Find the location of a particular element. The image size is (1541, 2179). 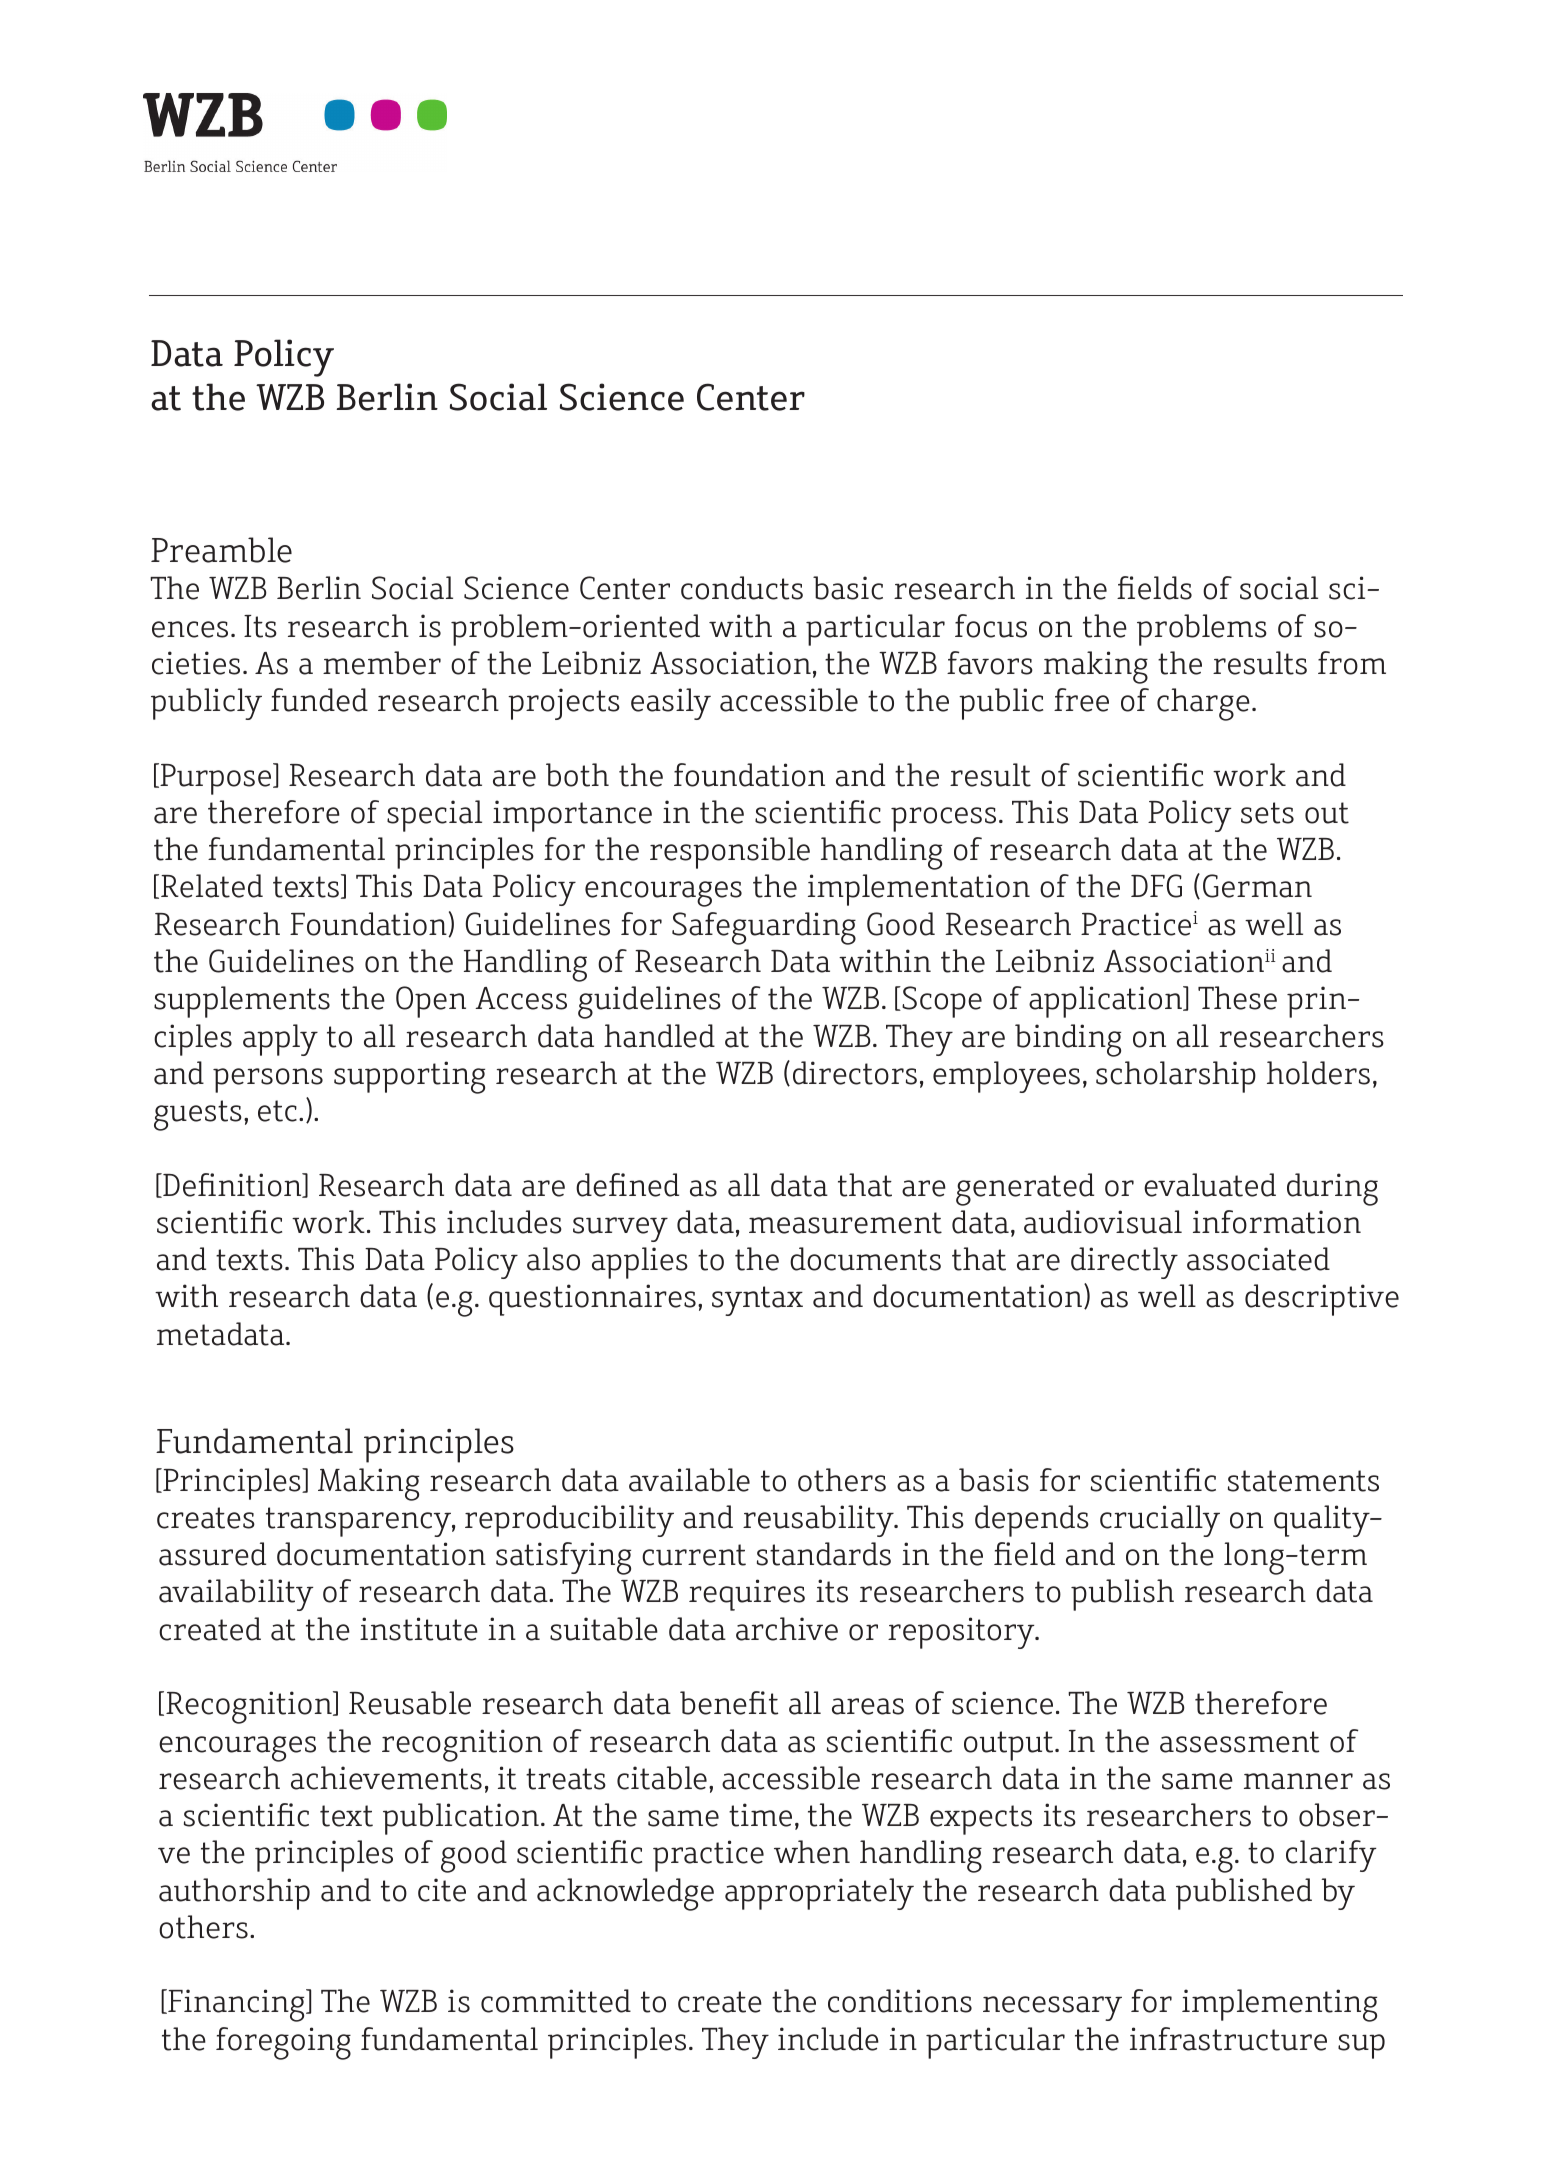

Safeguarding is located at coordinates (764, 928).
